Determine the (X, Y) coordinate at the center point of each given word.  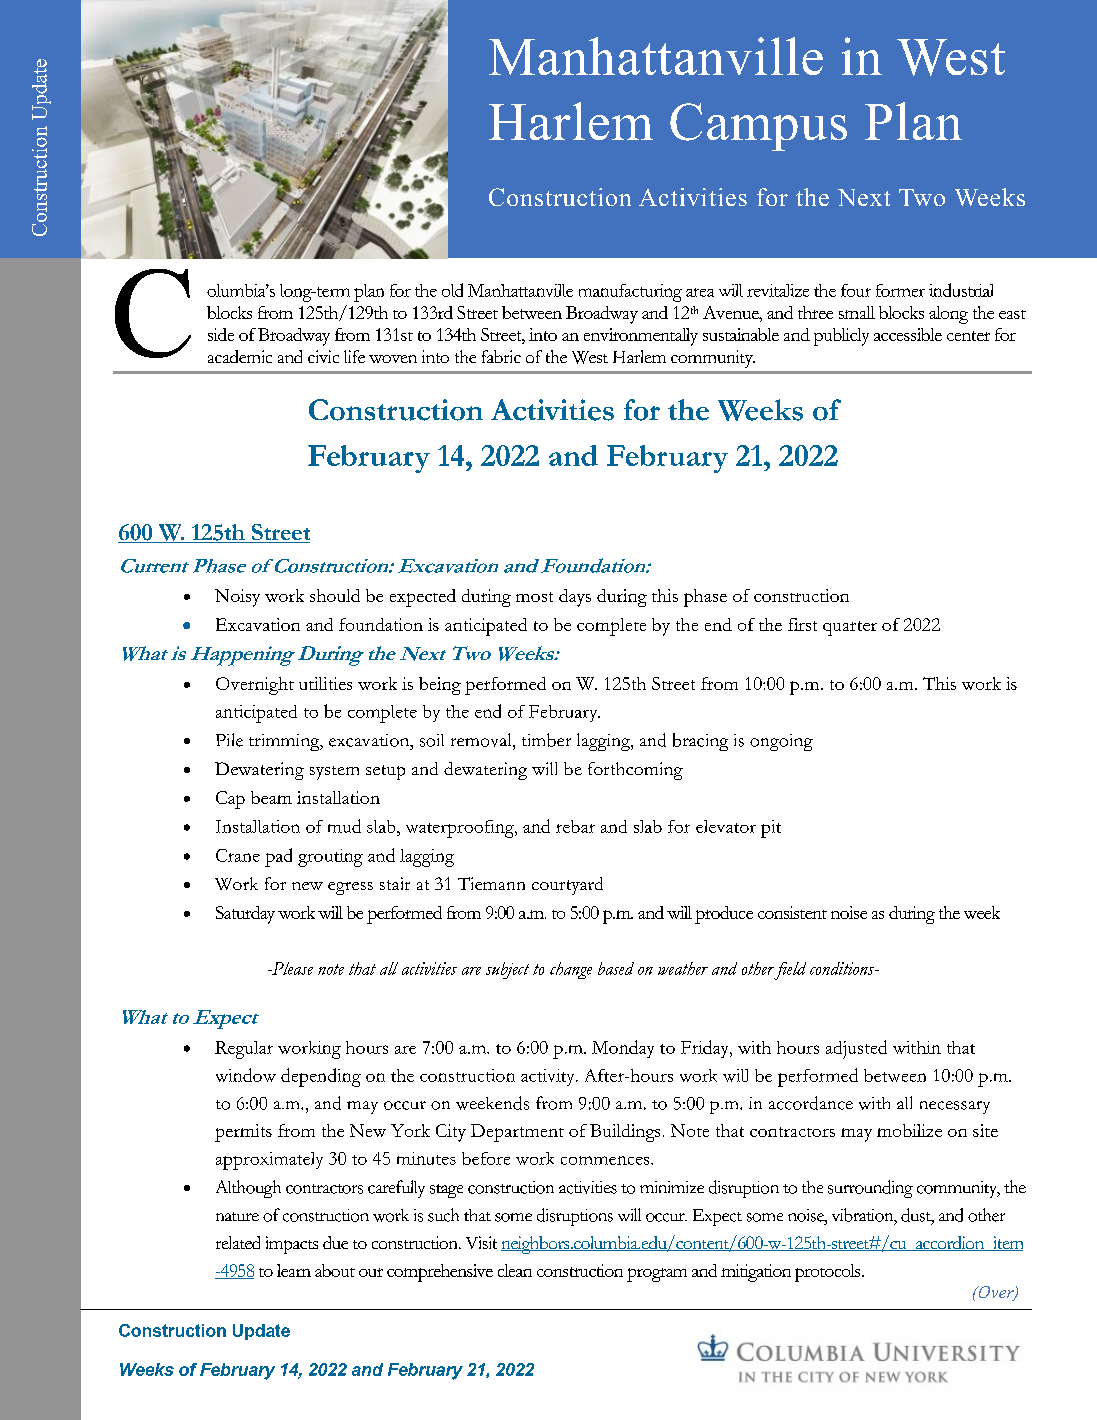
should (335, 595)
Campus (758, 127)
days (575, 598)
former (900, 290)
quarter (850, 628)
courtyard (567, 886)
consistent (792, 912)
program (657, 1275)
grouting (330, 858)
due (335, 1242)
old (452, 290)
